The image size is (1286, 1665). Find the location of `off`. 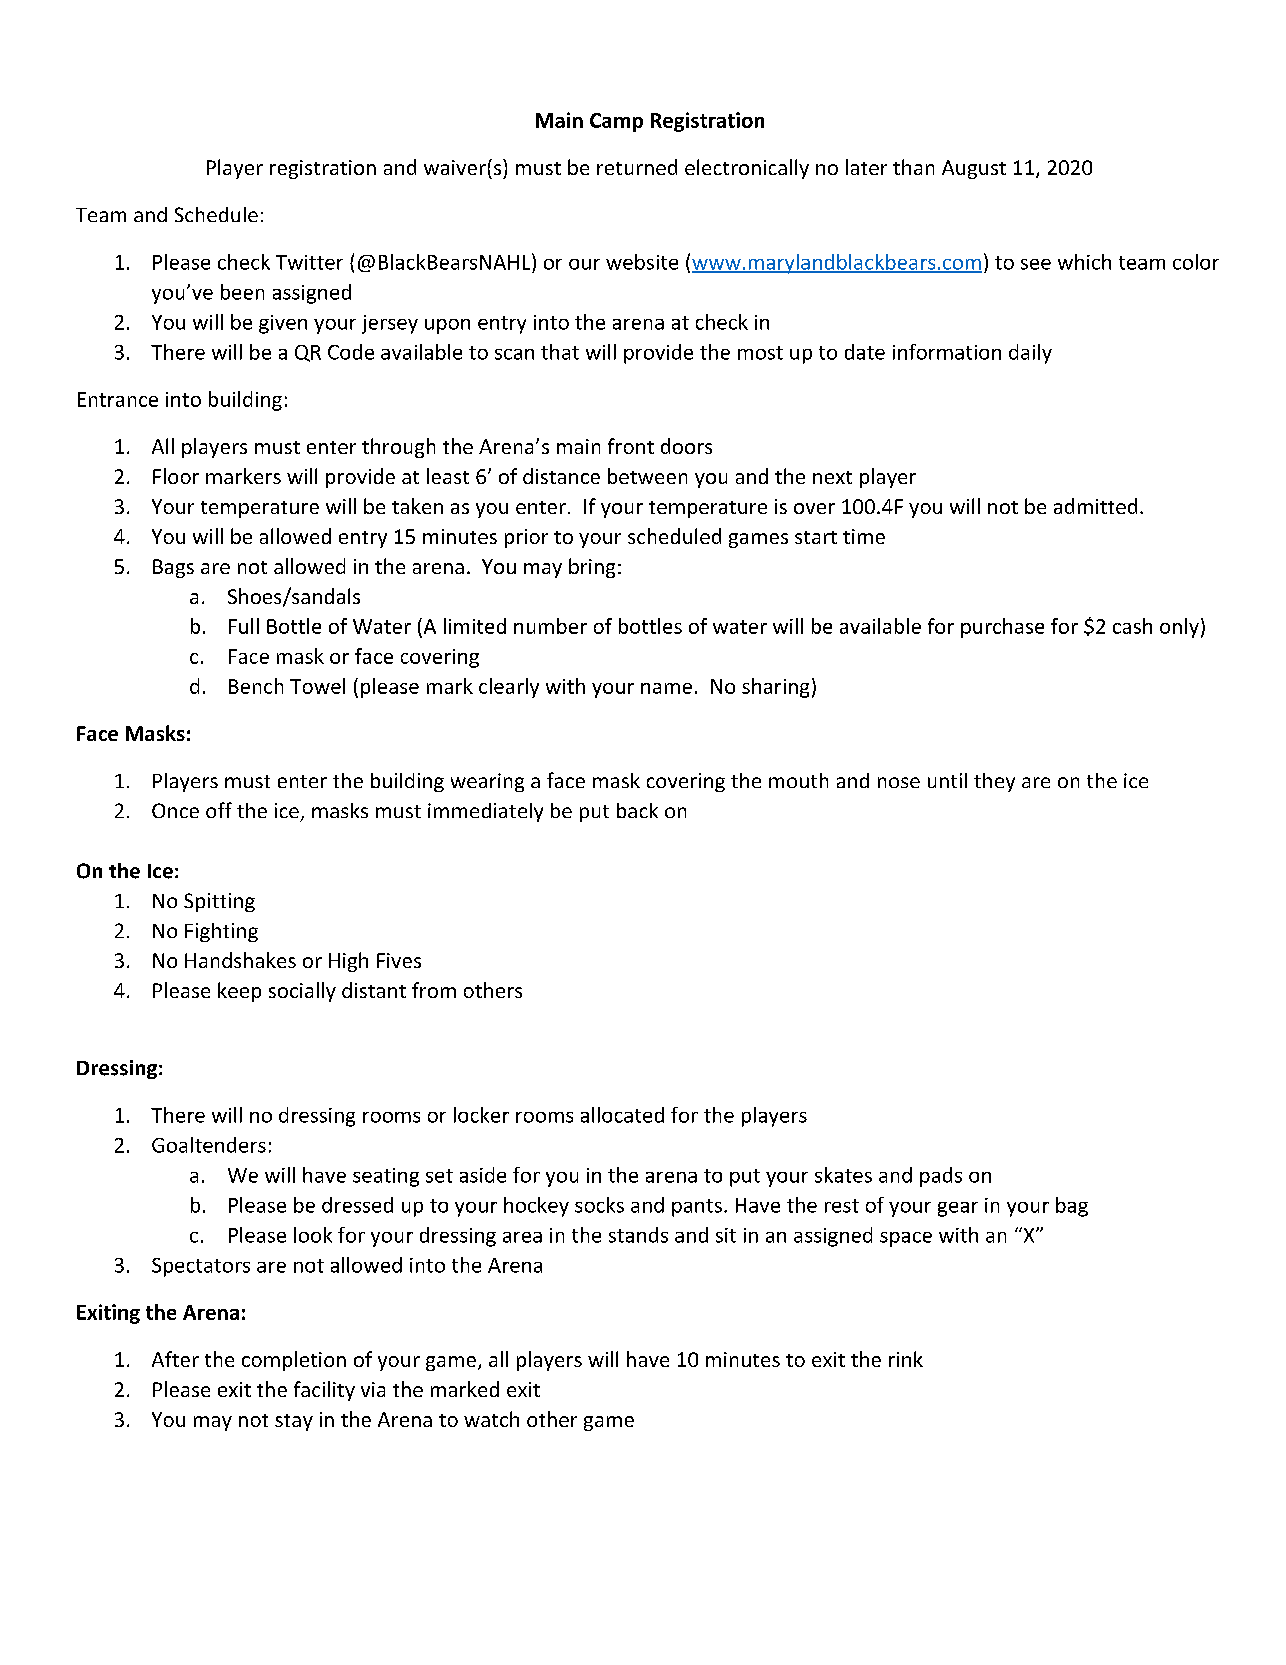

off is located at coordinates (219, 810).
